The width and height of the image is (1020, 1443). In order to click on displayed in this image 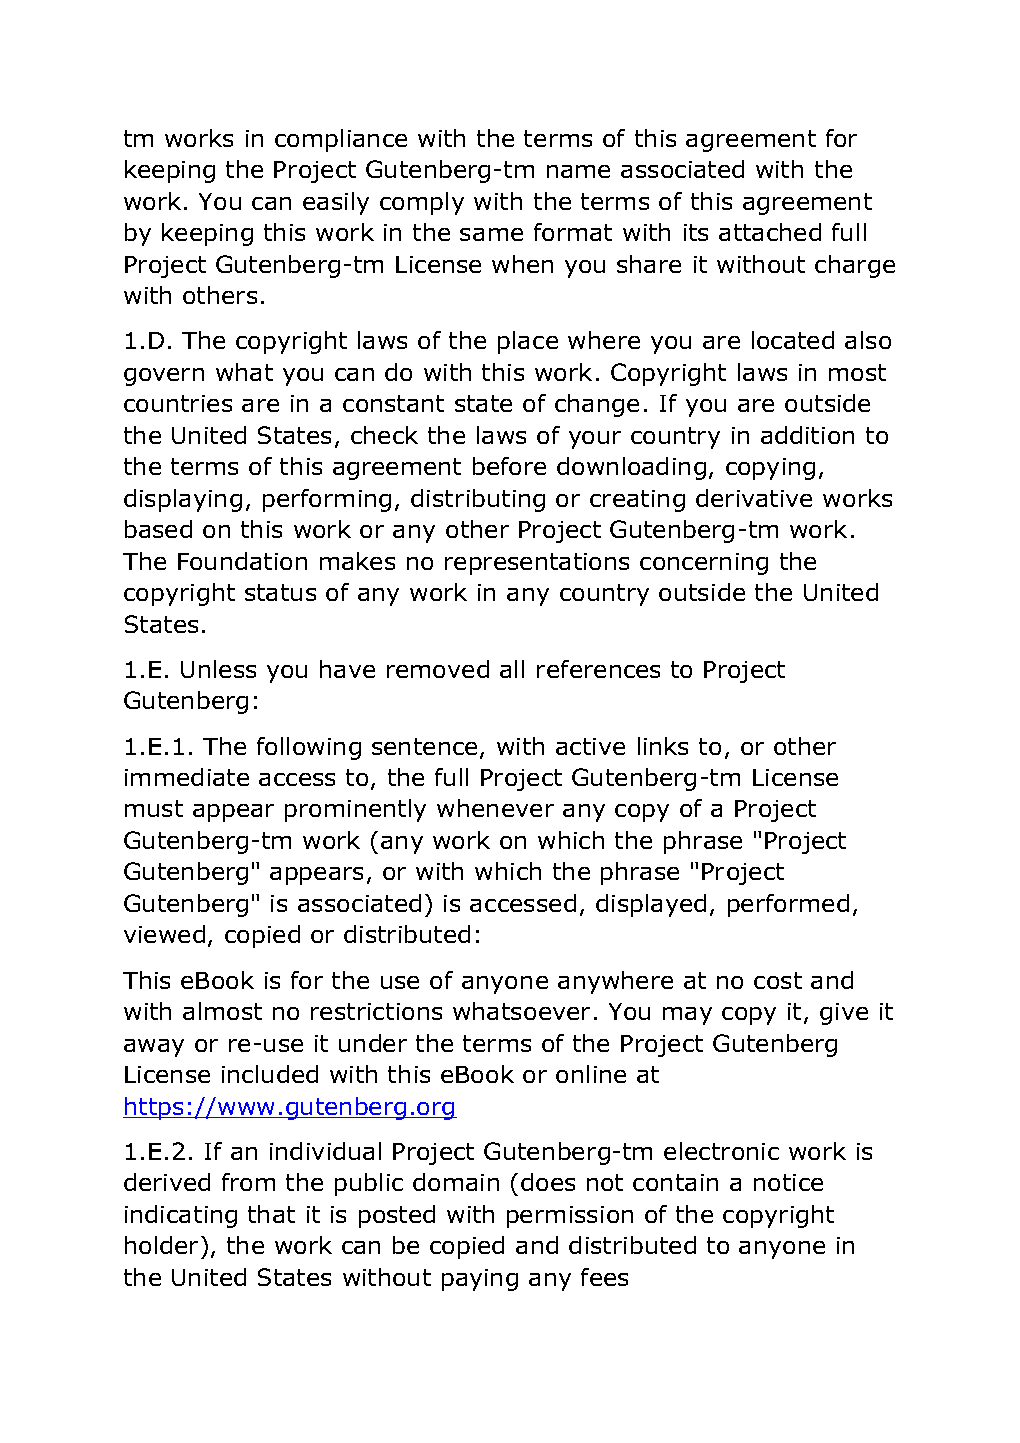, I will do `click(651, 905)`.
